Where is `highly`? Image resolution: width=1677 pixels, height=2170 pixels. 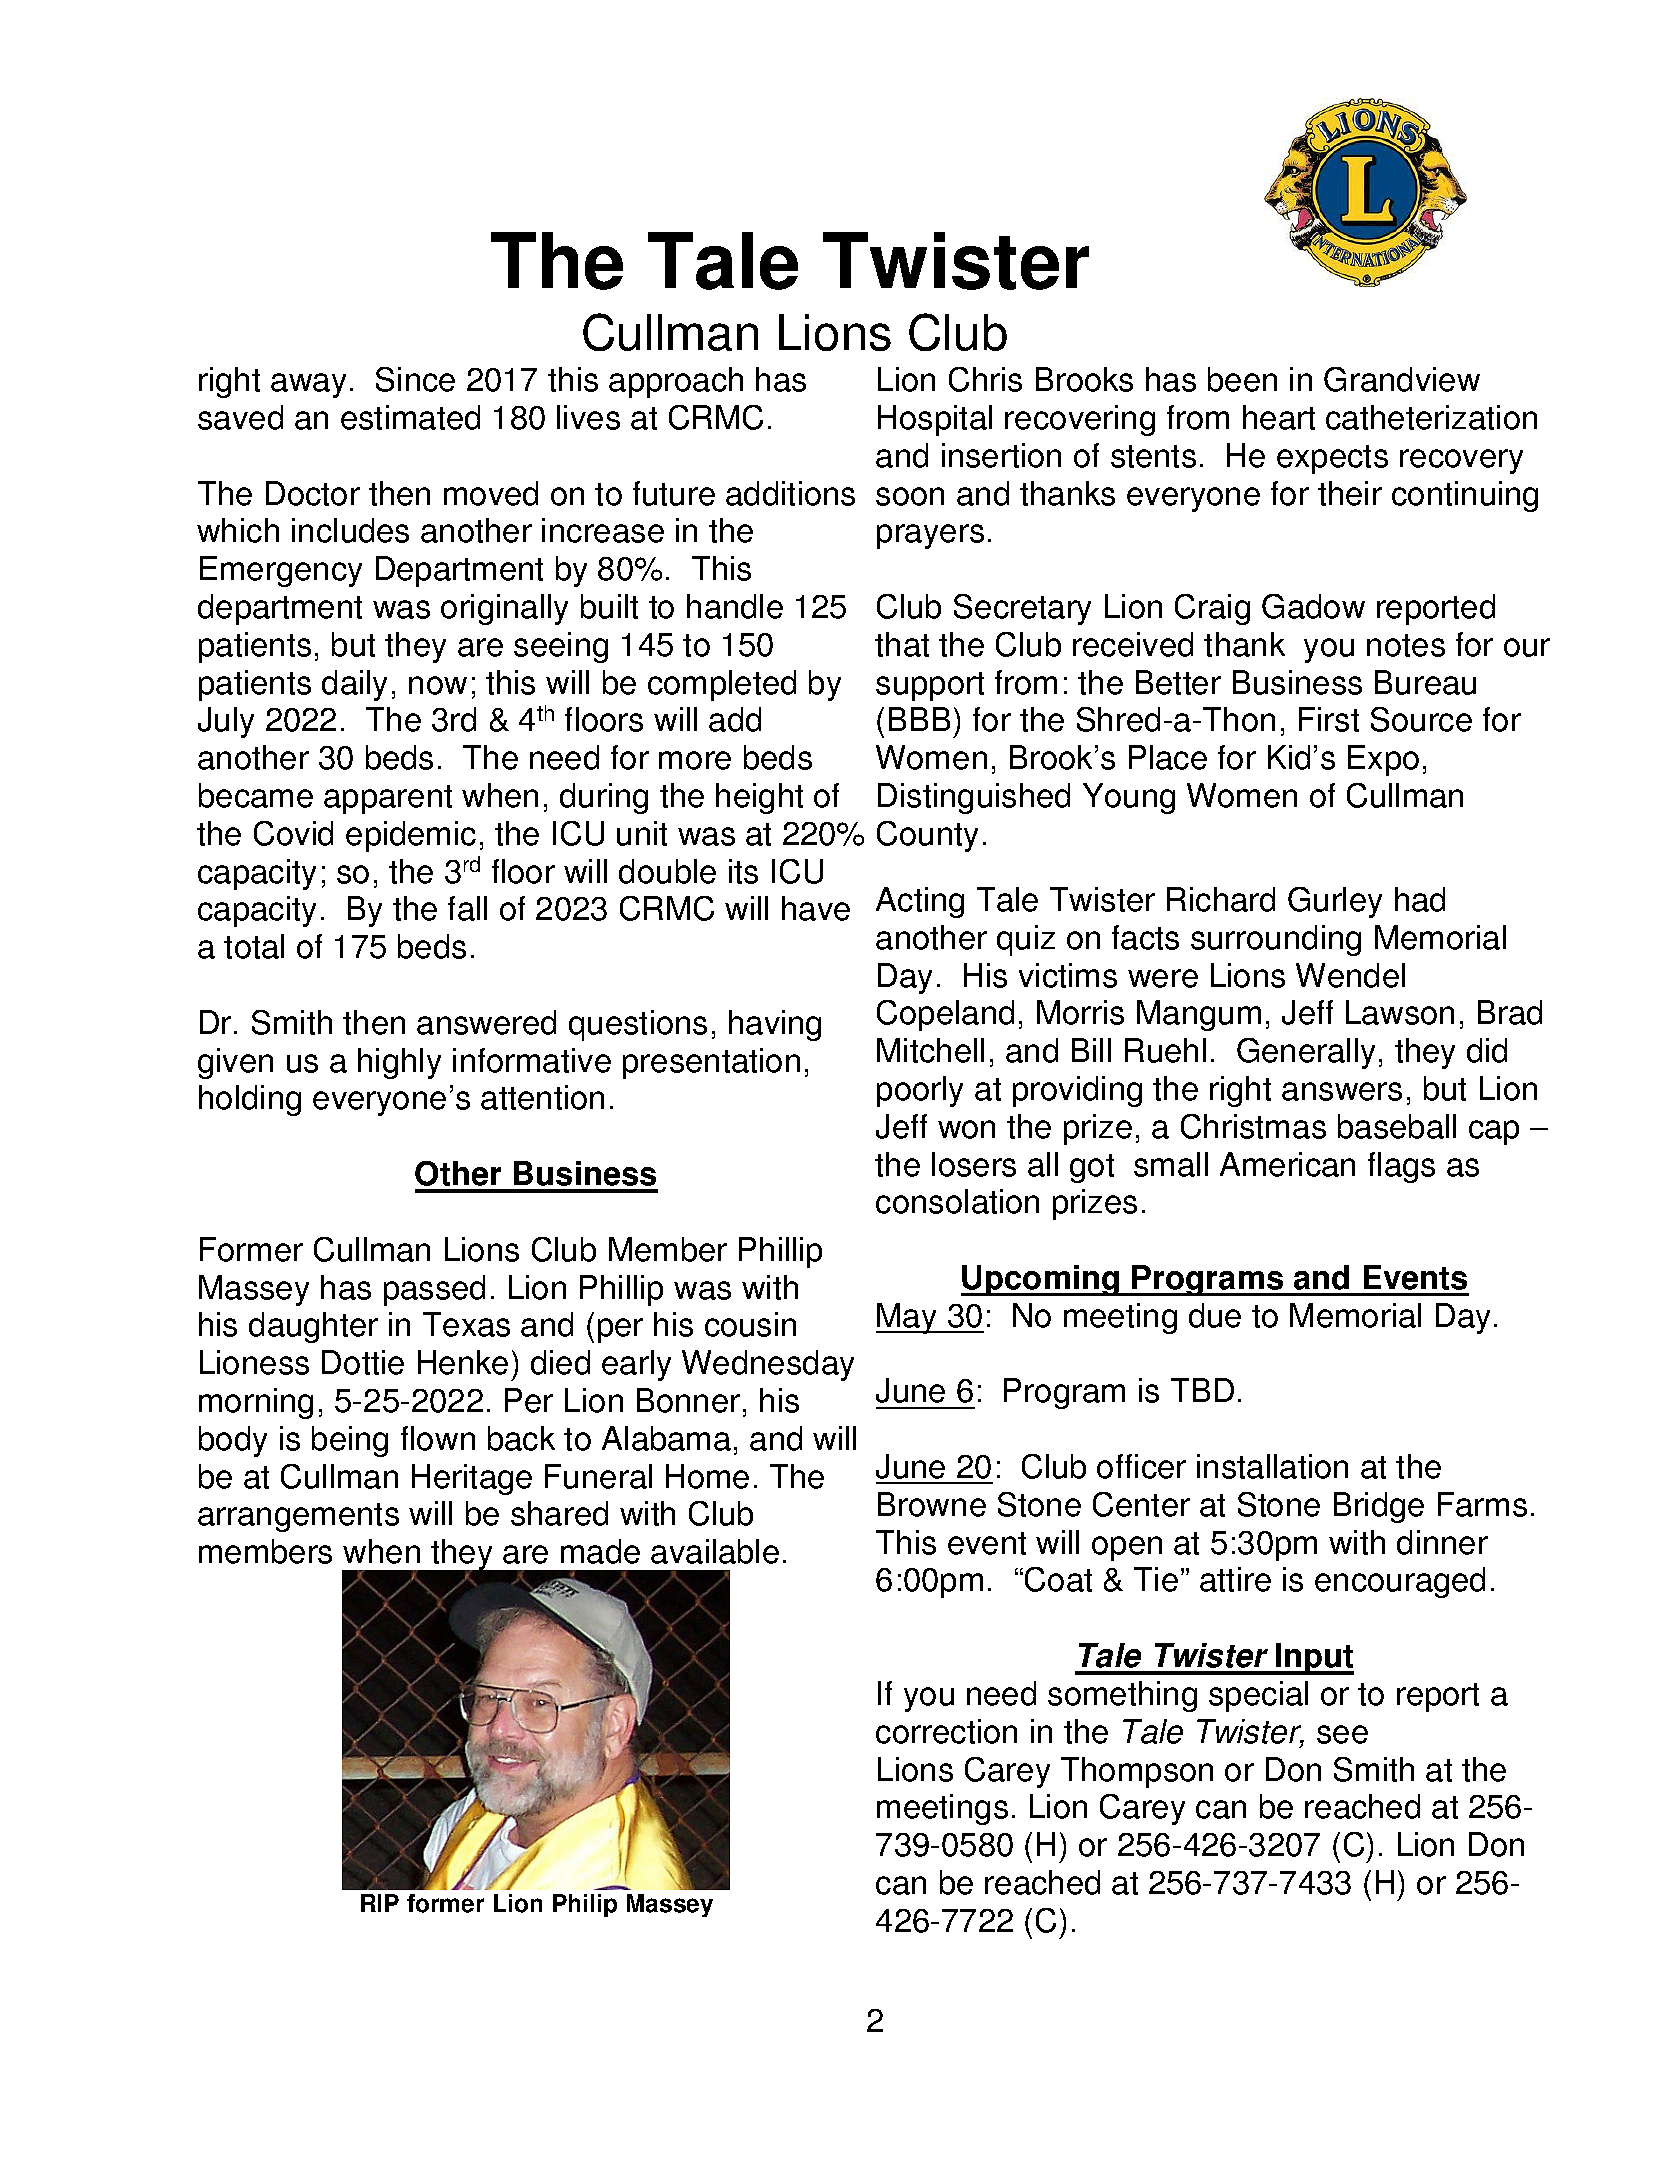 highly is located at coordinates (399, 1063).
